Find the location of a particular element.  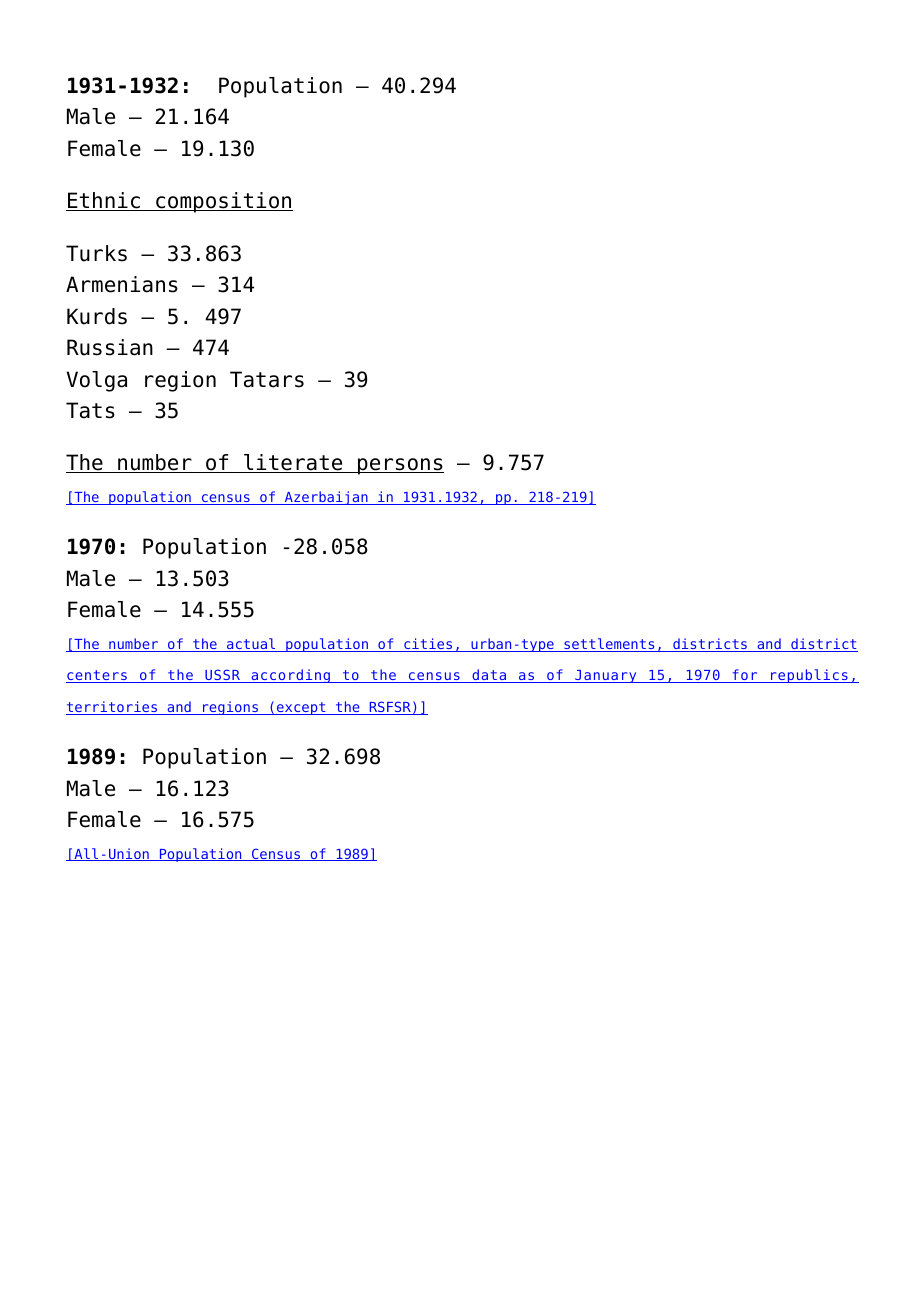

settlements is located at coordinates (609, 645).
